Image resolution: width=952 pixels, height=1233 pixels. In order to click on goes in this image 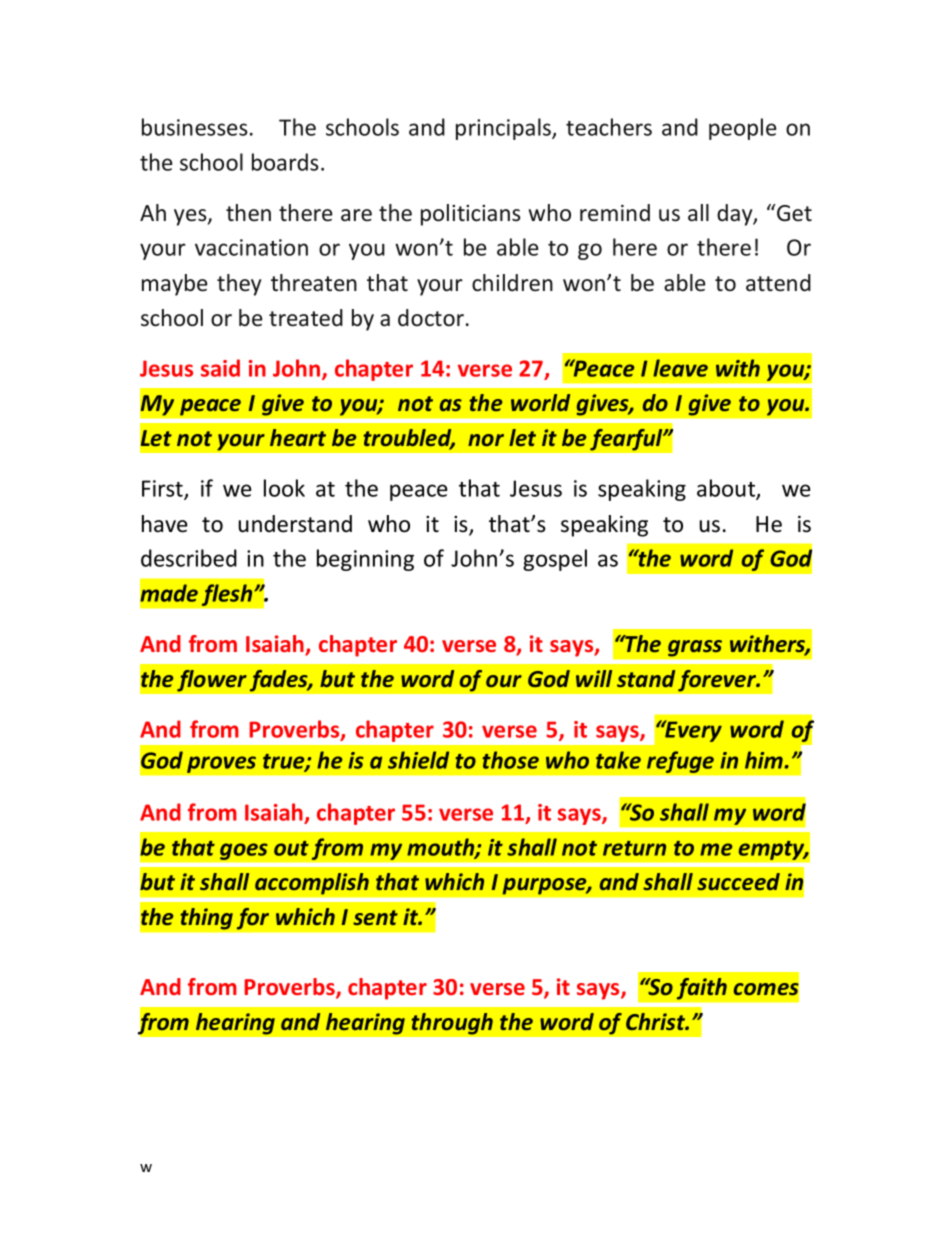, I will do `click(244, 851)`.
